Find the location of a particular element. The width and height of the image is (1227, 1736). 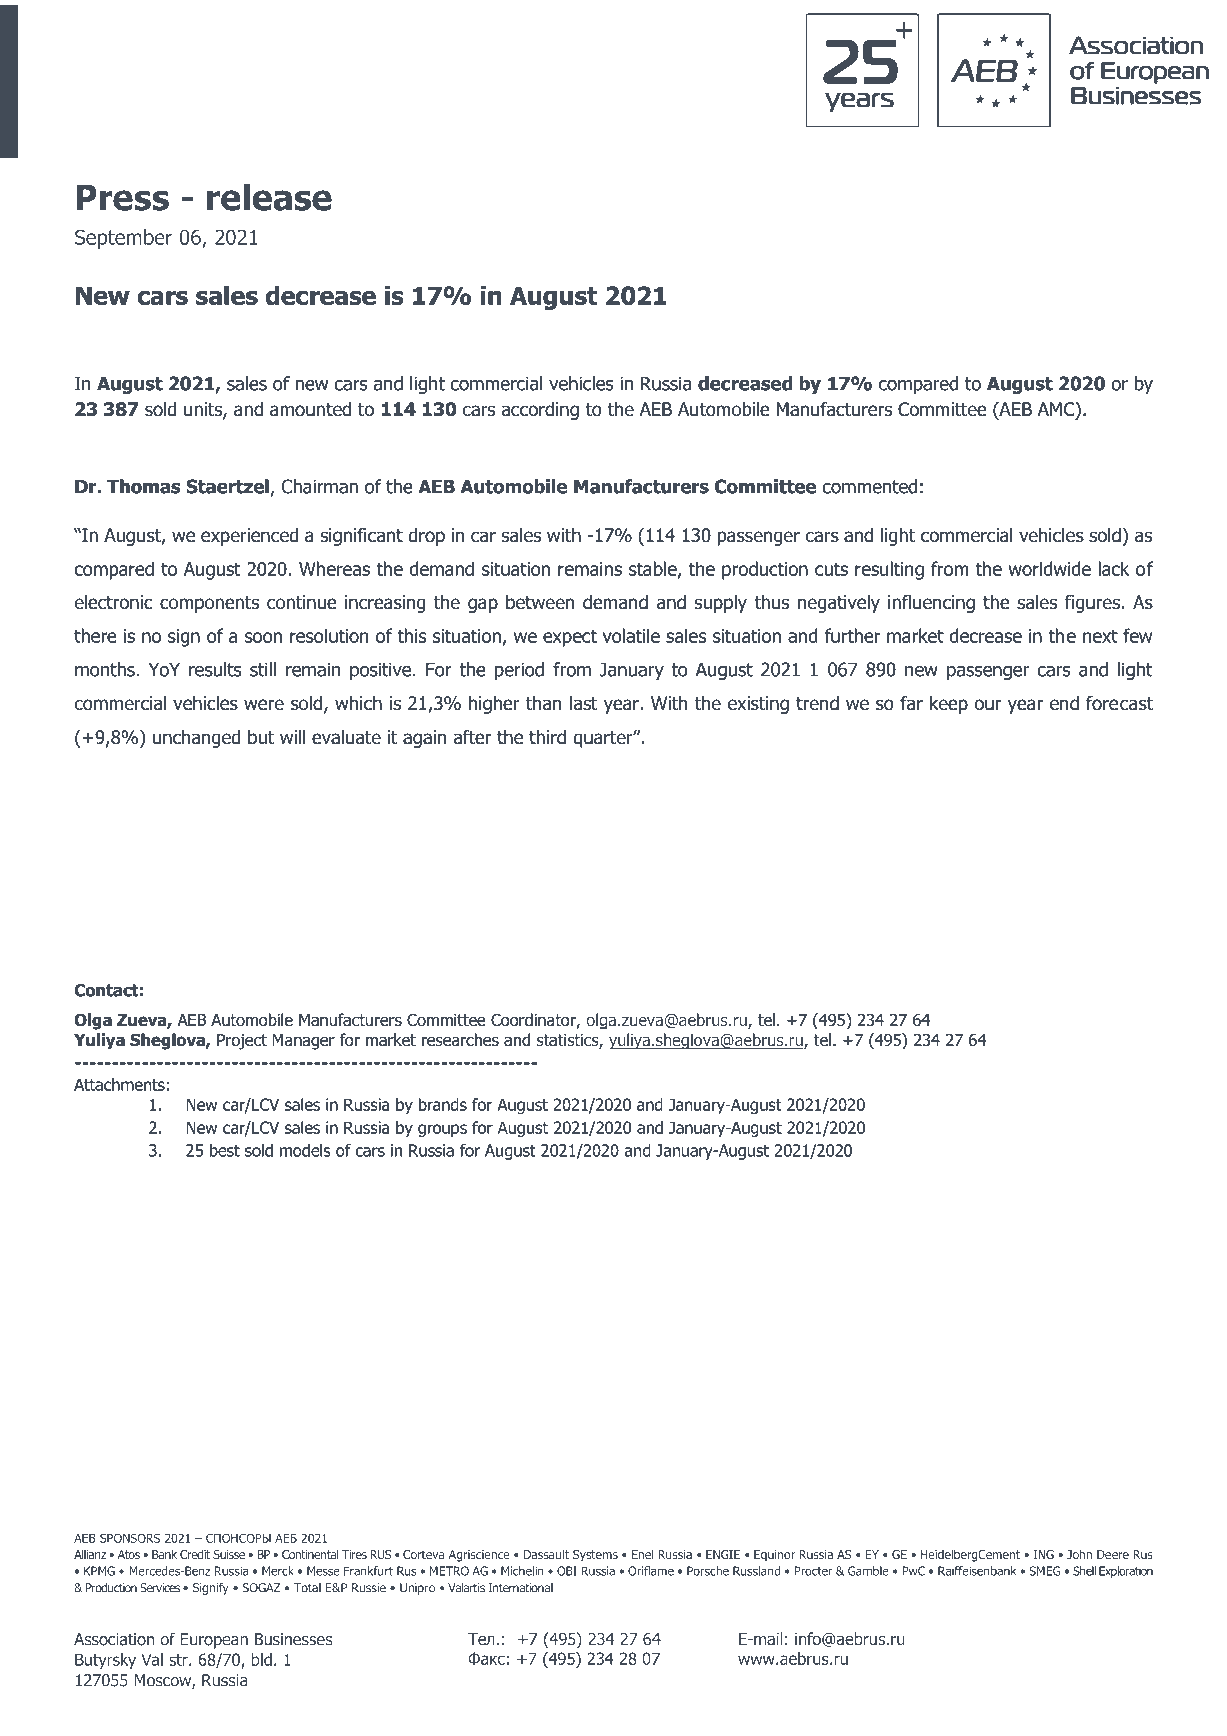

according is located at coordinates (540, 411).
